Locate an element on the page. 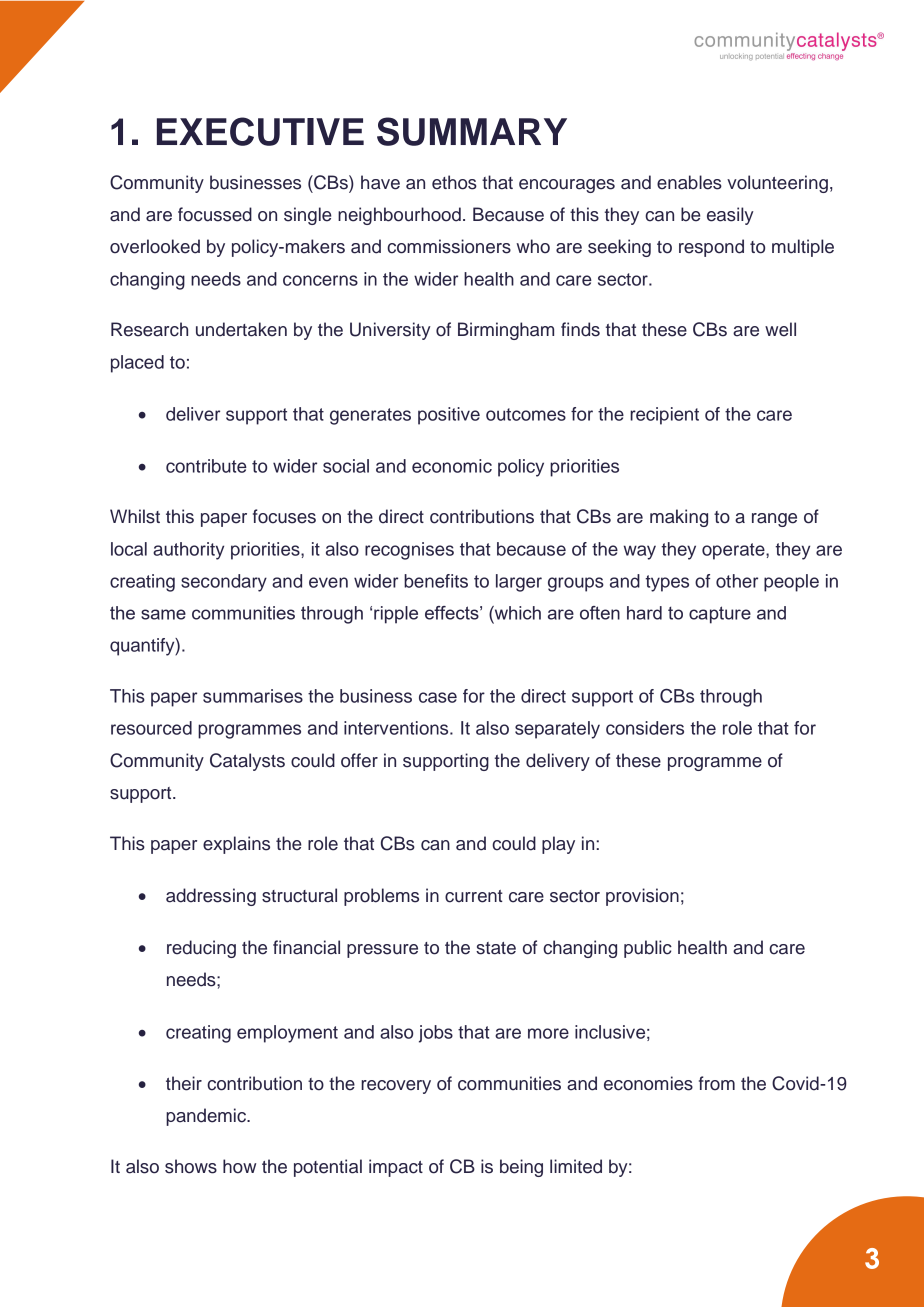  recipient is located at coordinates (664, 416).
